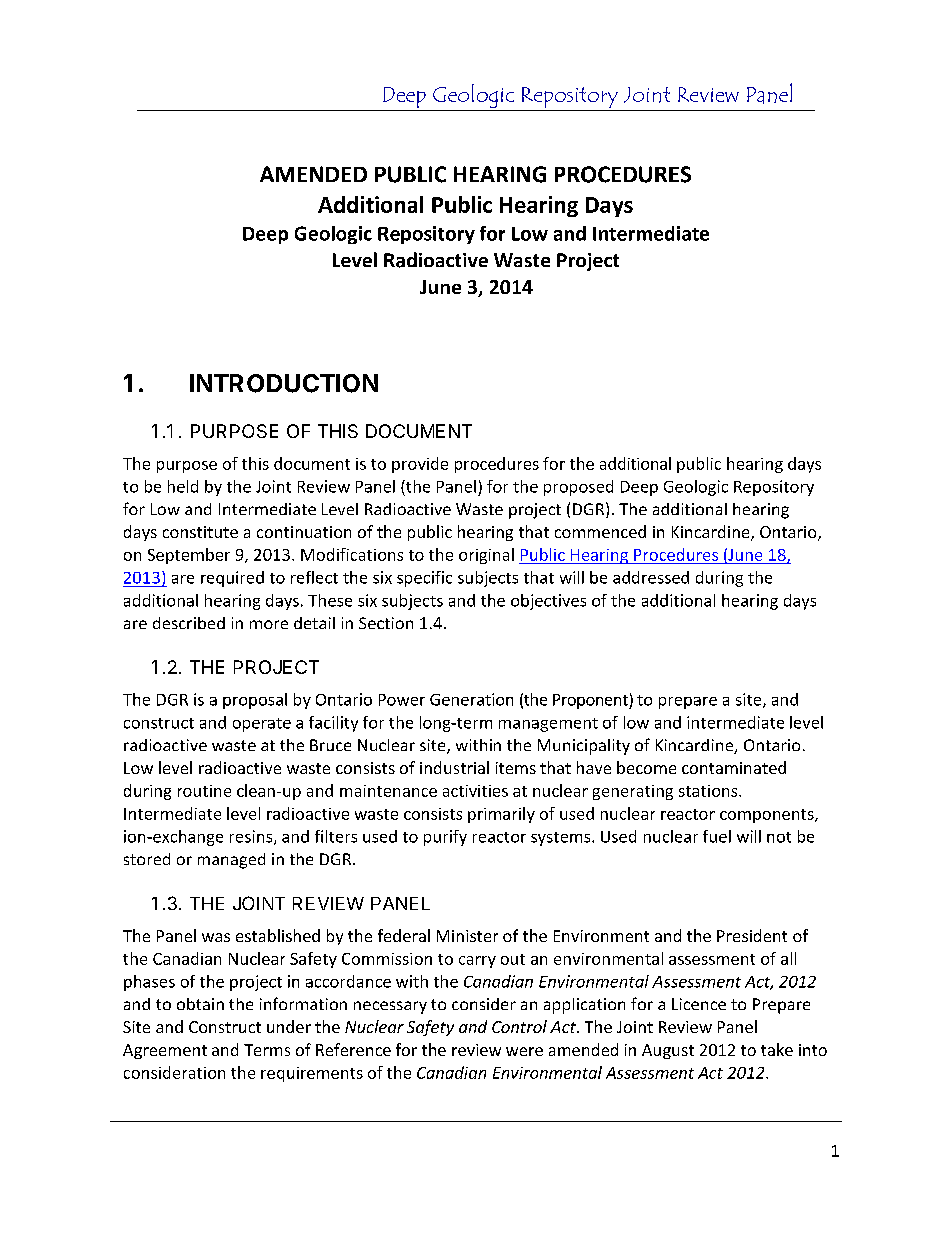  Describe the element at coordinates (651, 577) in the screenshot. I see `addressed` at that location.
